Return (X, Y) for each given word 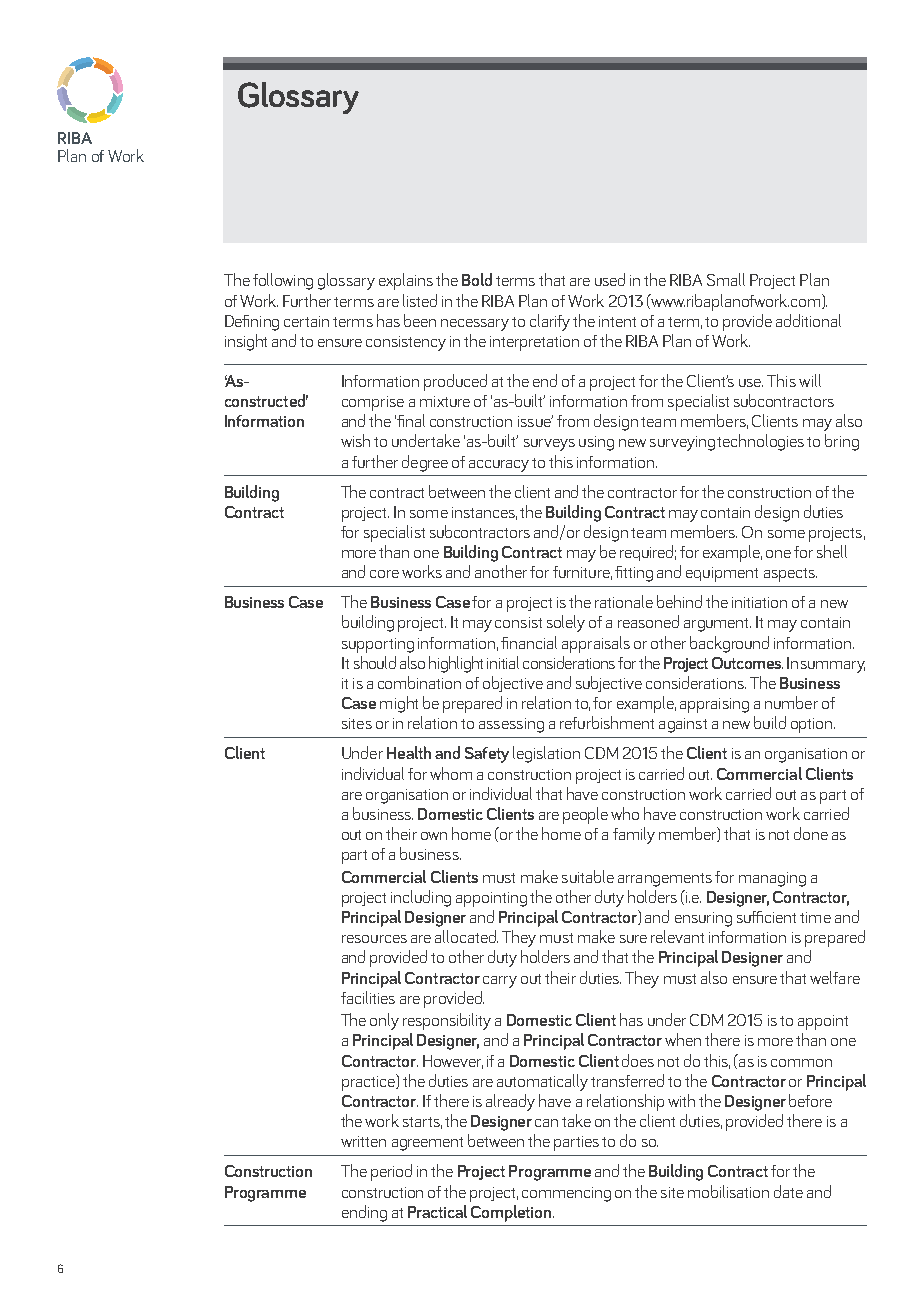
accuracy (499, 466)
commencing (566, 1194)
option (813, 725)
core (384, 574)
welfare (835, 977)
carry (500, 982)
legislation (546, 754)
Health (409, 752)
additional (808, 320)
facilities (368, 997)
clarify (550, 322)
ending (364, 1213)
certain (306, 321)
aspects (790, 575)
